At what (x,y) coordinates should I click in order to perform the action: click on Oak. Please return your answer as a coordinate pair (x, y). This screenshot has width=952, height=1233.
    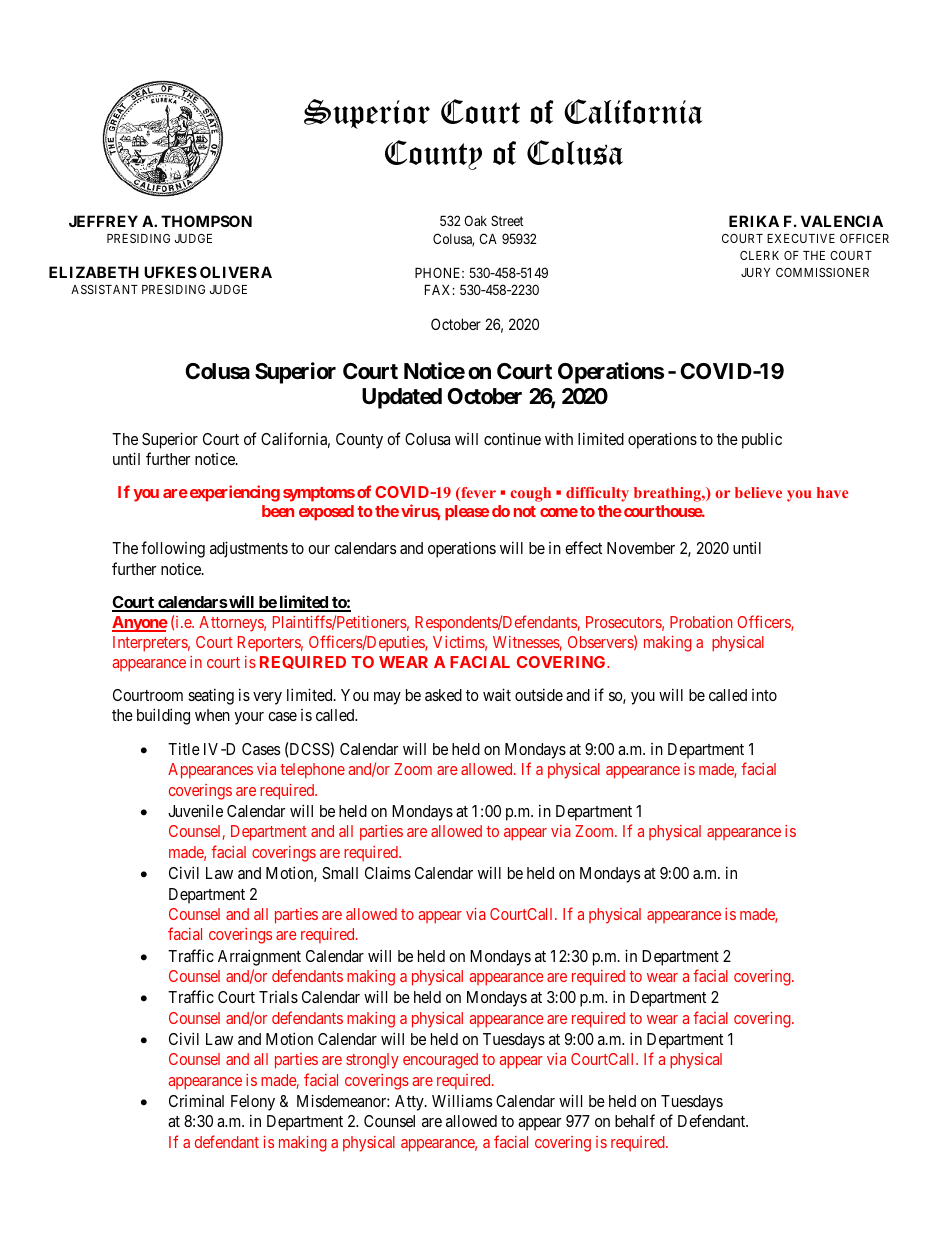
    Looking at the image, I should click on (475, 220).
